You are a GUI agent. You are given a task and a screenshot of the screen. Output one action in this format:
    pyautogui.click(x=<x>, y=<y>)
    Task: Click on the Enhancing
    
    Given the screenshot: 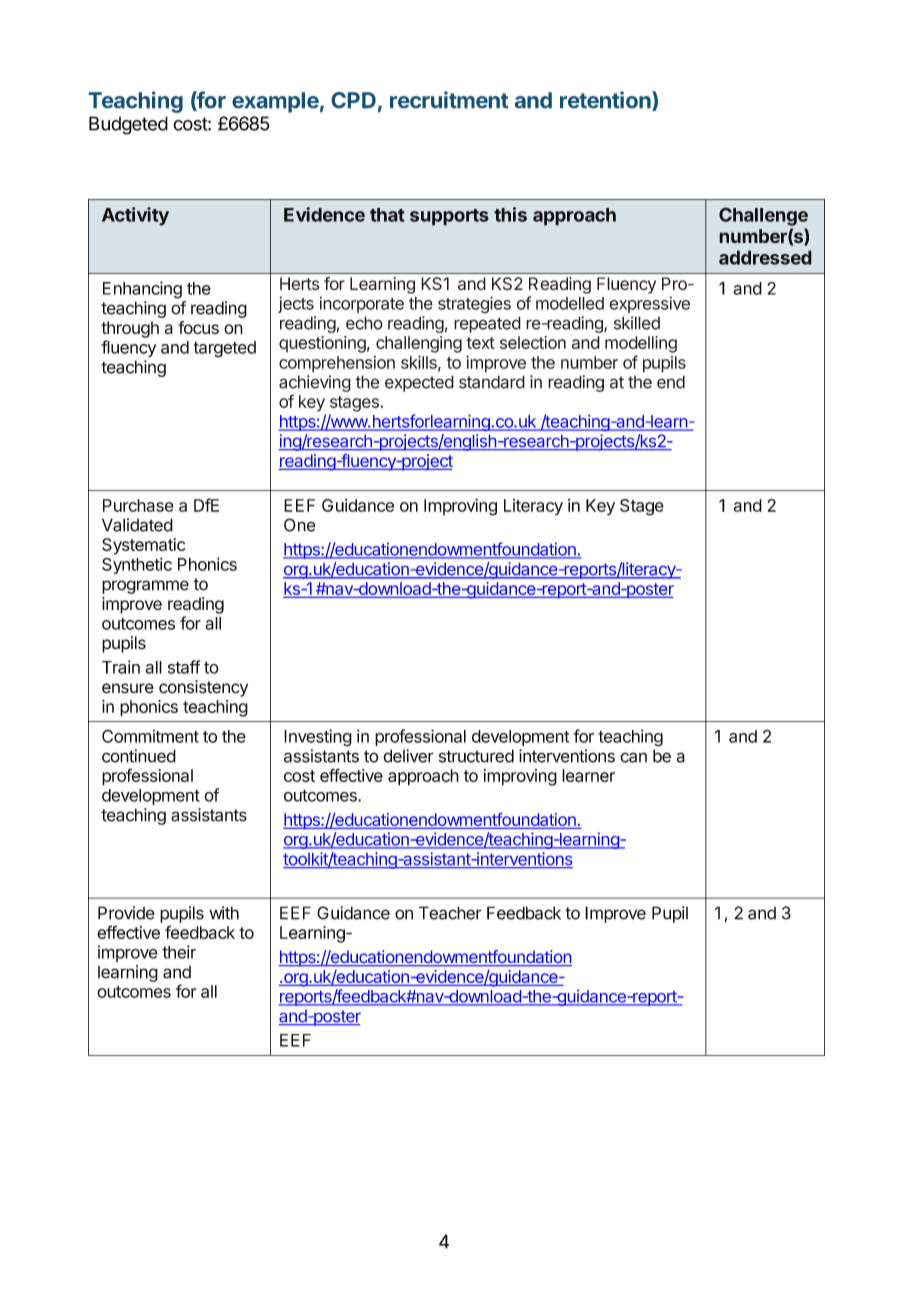 What is the action you would take?
    pyautogui.click(x=142, y=290)
